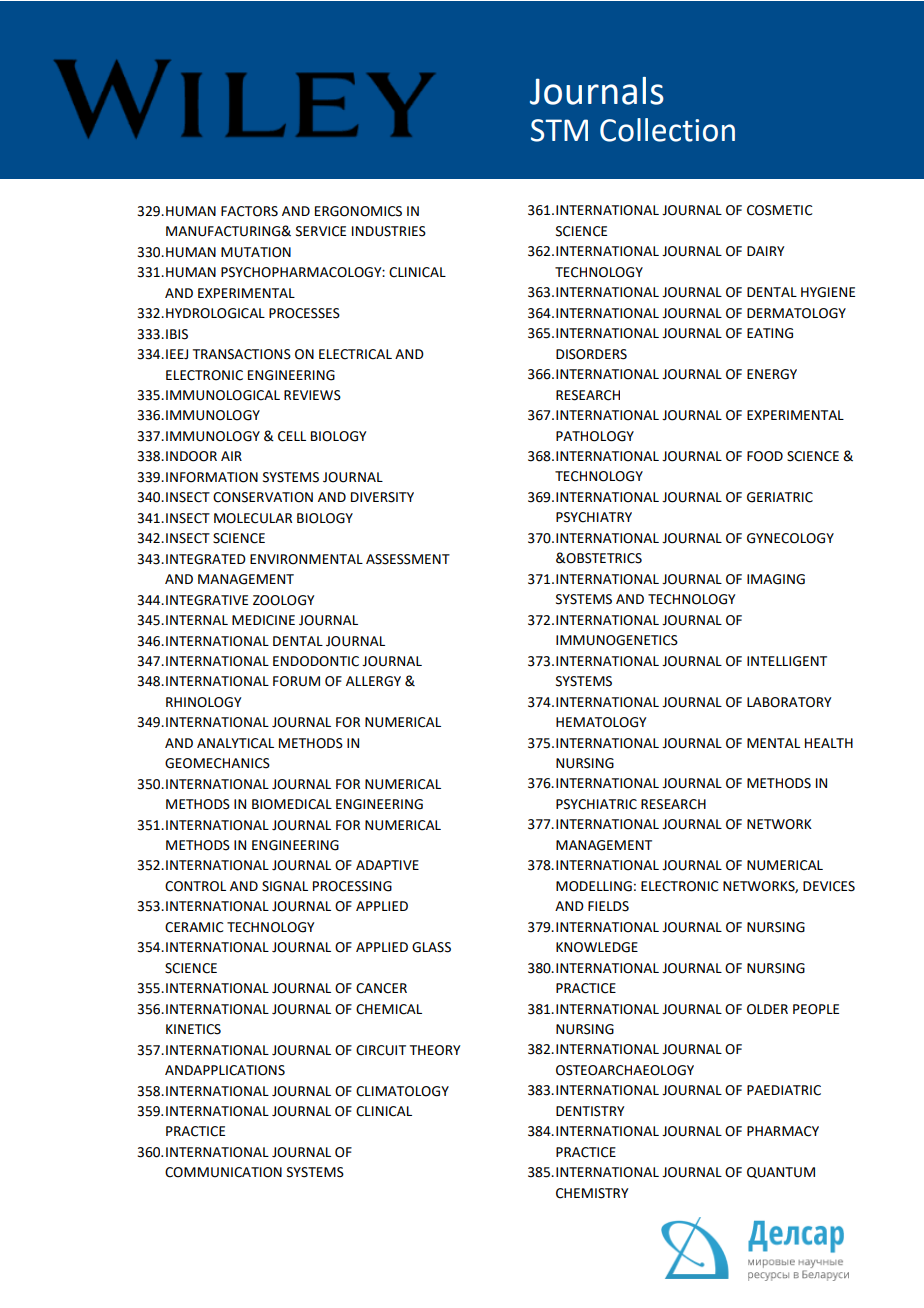  Describe the element at coordinates (829, 886) in the screenshot. I see `DEVICES` at that location.
